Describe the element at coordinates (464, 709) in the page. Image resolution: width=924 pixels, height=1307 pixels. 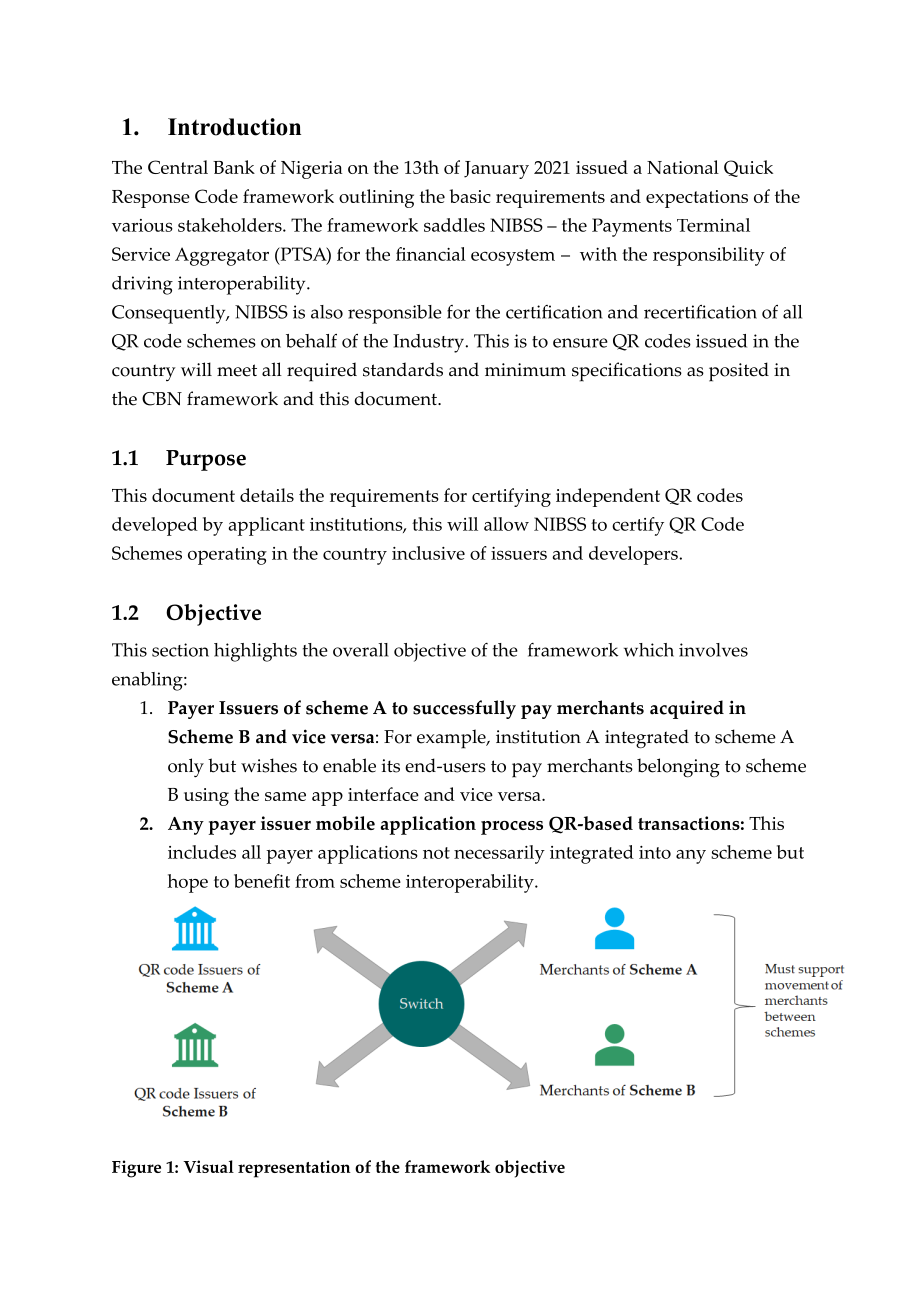
I see `successfully` at that location.
